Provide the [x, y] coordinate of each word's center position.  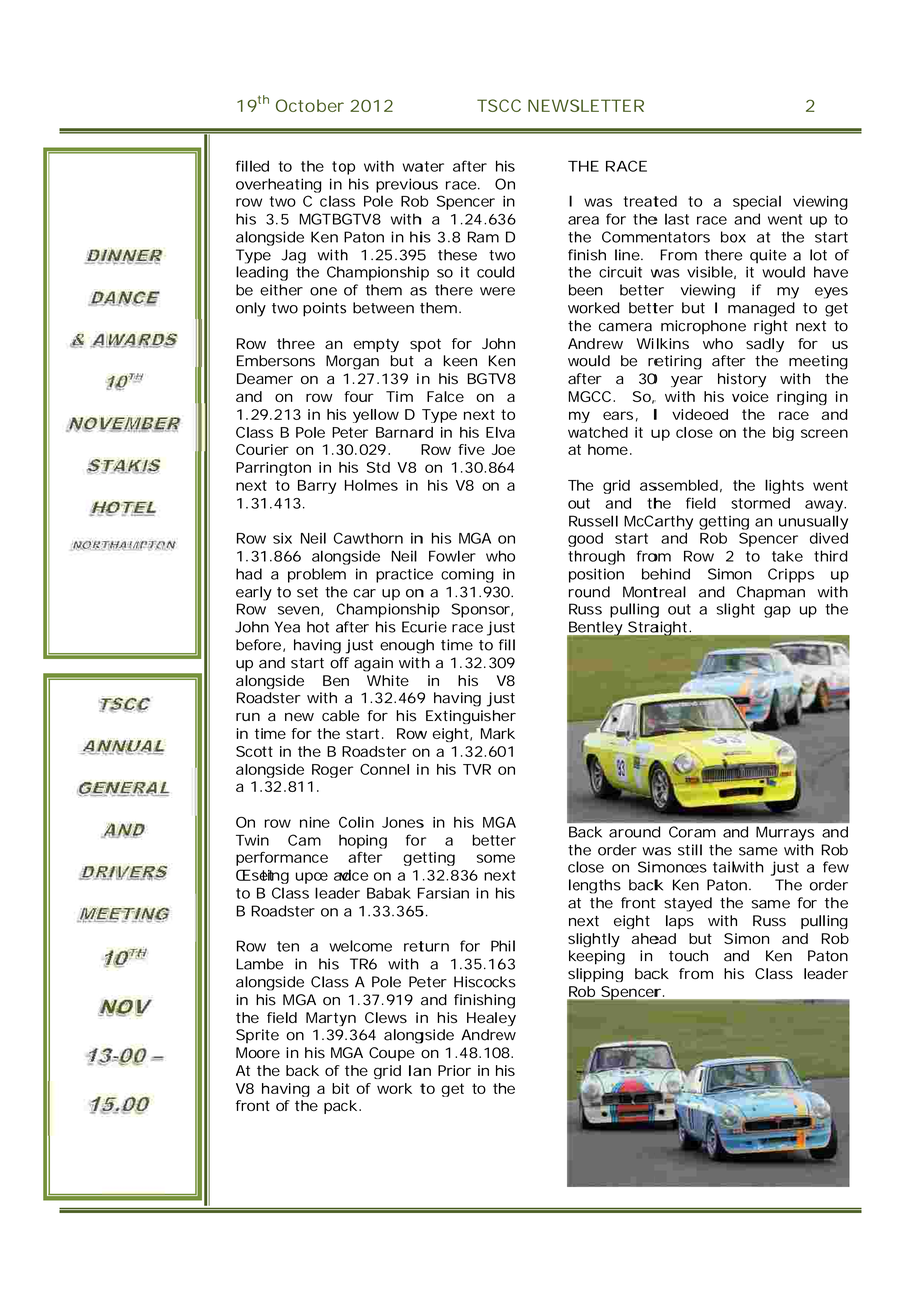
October [310, 105]
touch [688, 956]
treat [641, 201]
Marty [326, 1019]
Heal [482, 1017]
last [677, 219]
